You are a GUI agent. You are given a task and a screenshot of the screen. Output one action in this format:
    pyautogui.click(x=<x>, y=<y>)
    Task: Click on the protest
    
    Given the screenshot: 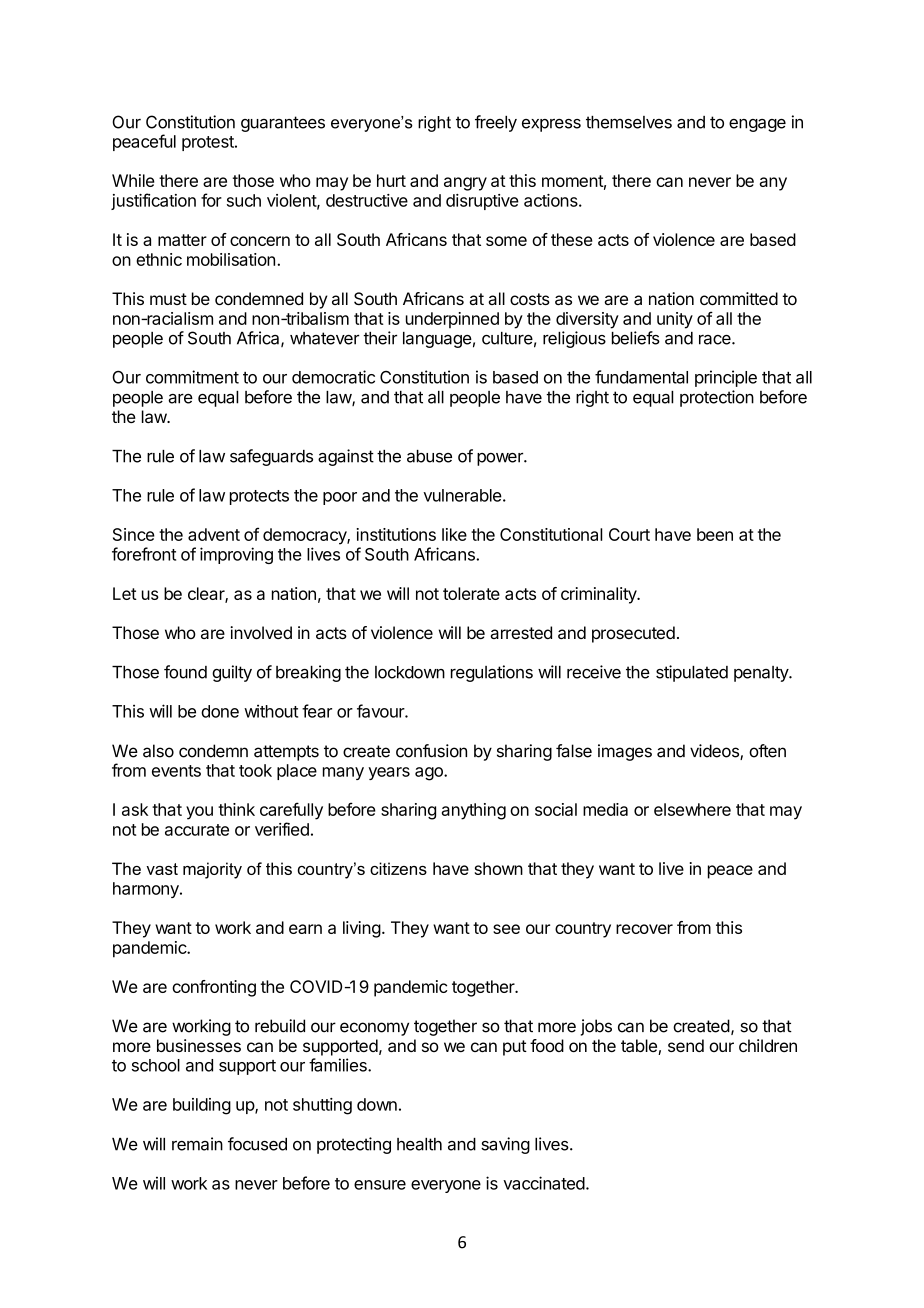 What is the action you would take?
    pyautogui.click(x=209, y=143)
